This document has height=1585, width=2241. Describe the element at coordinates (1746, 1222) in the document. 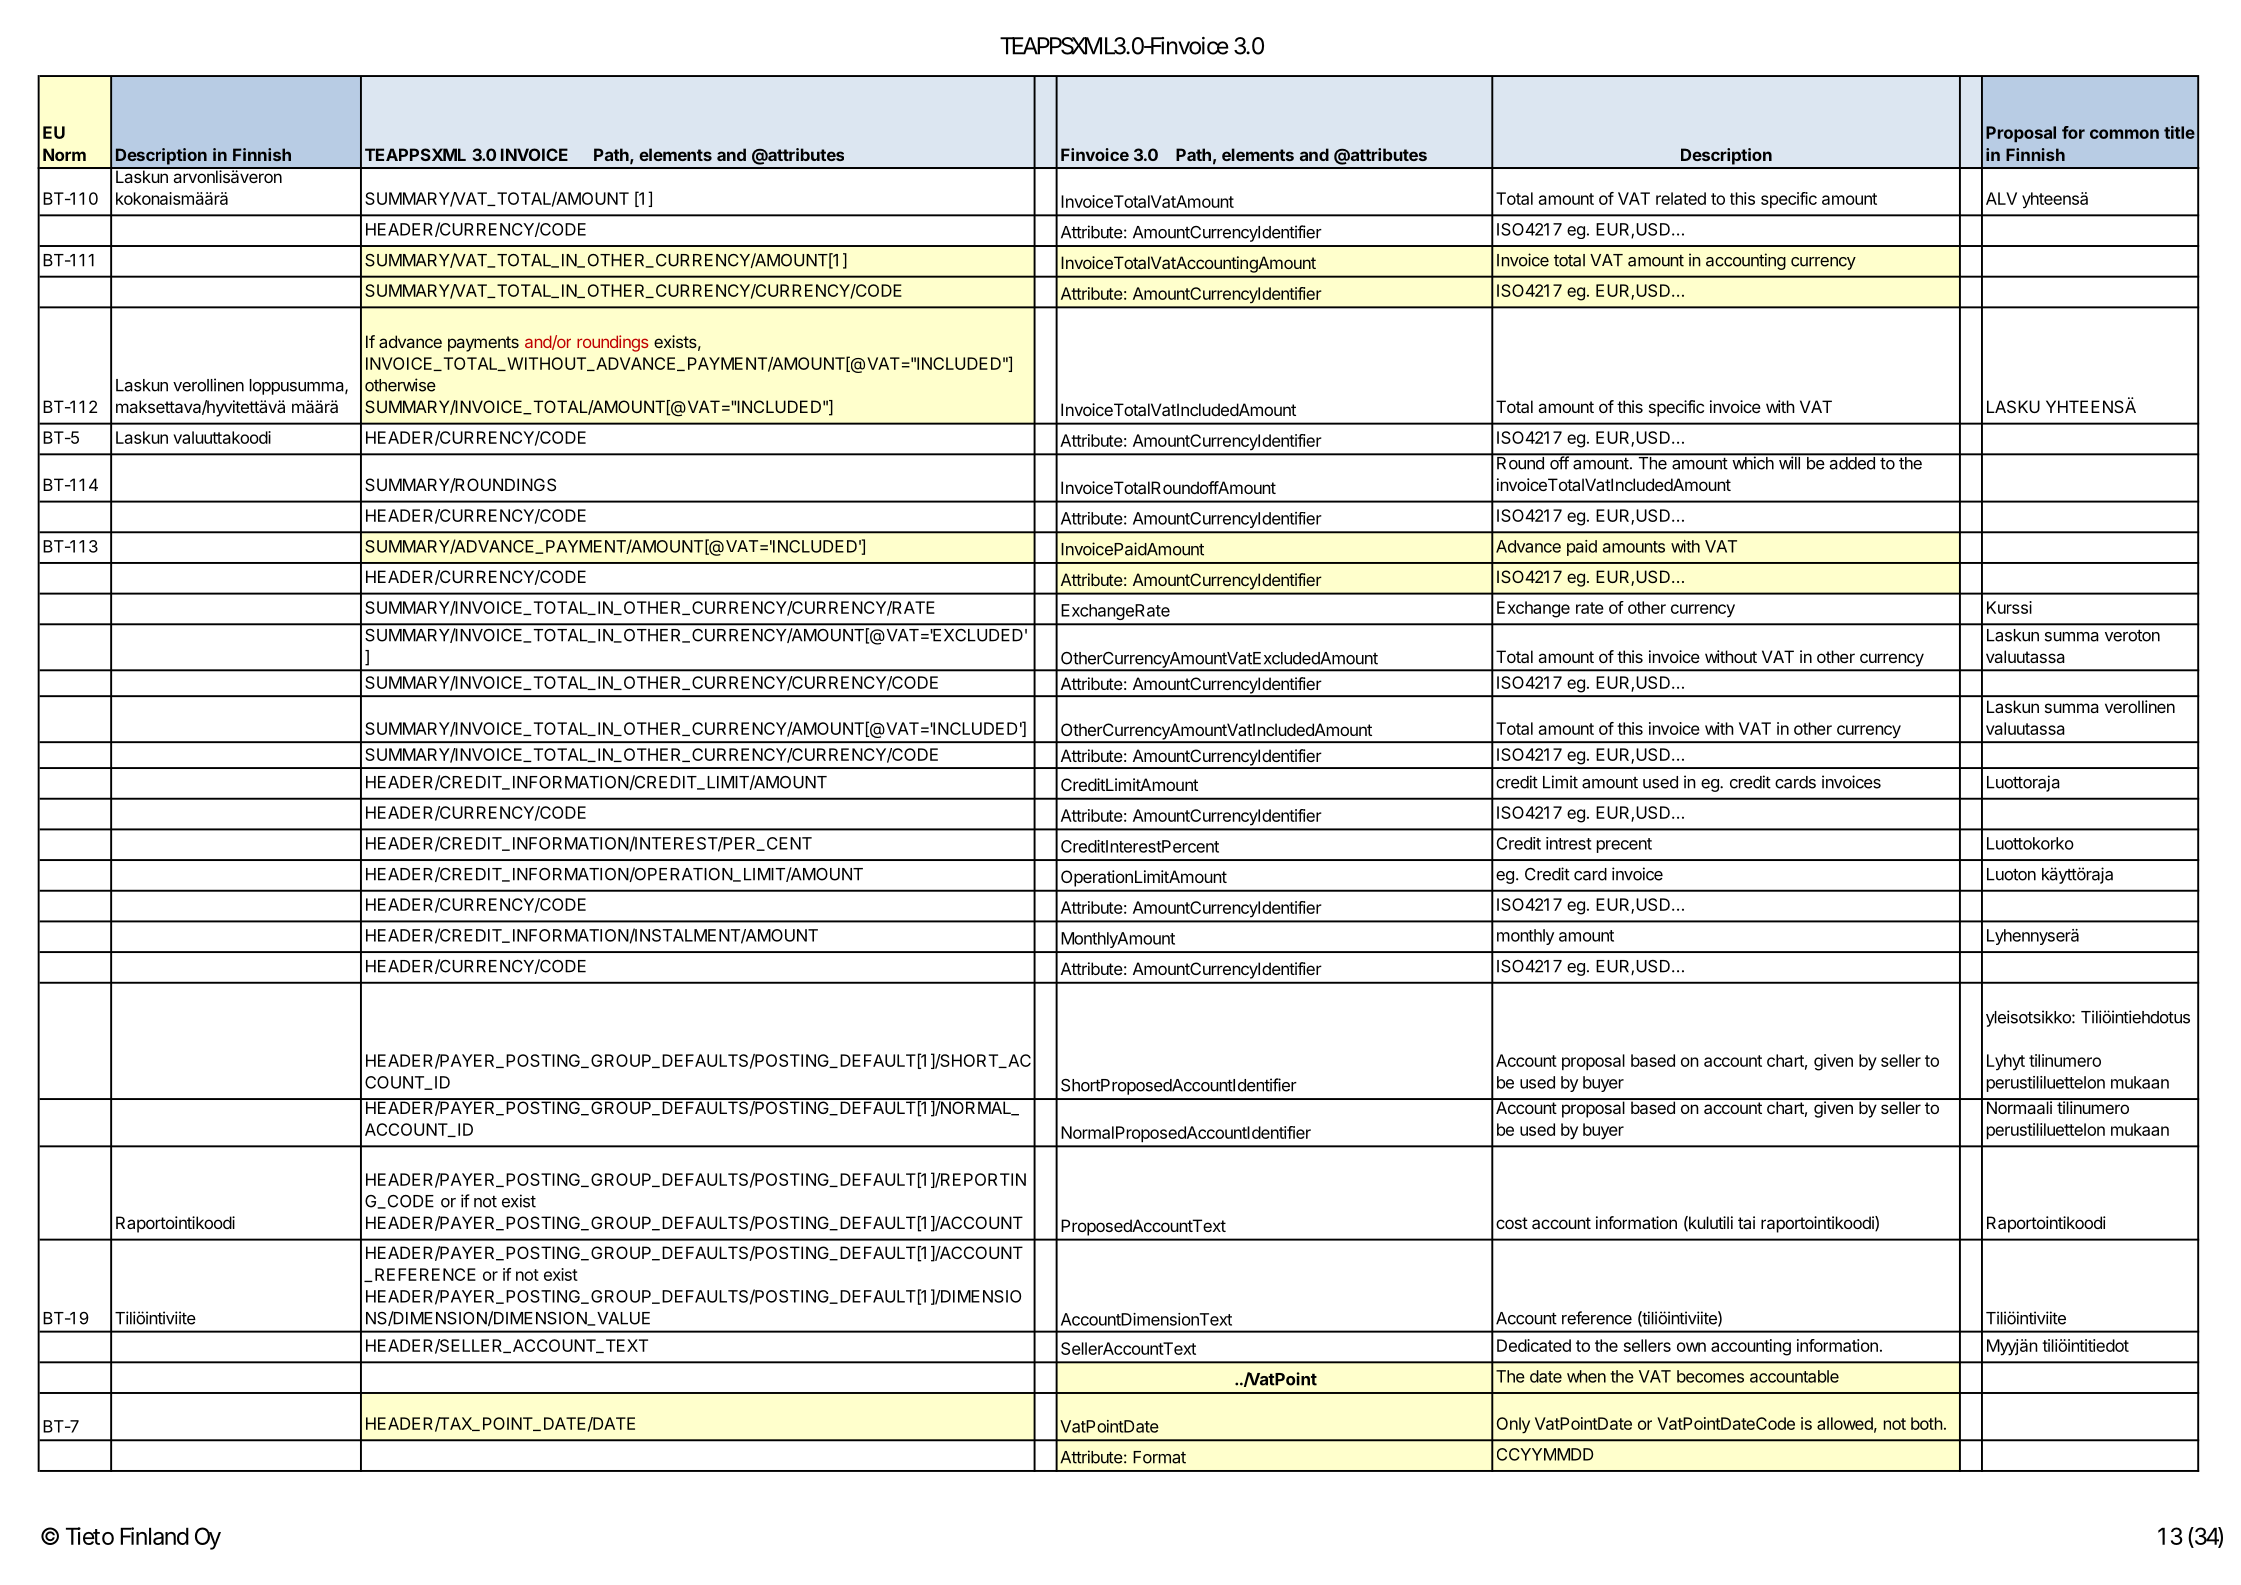

I see `tai` at that location.
